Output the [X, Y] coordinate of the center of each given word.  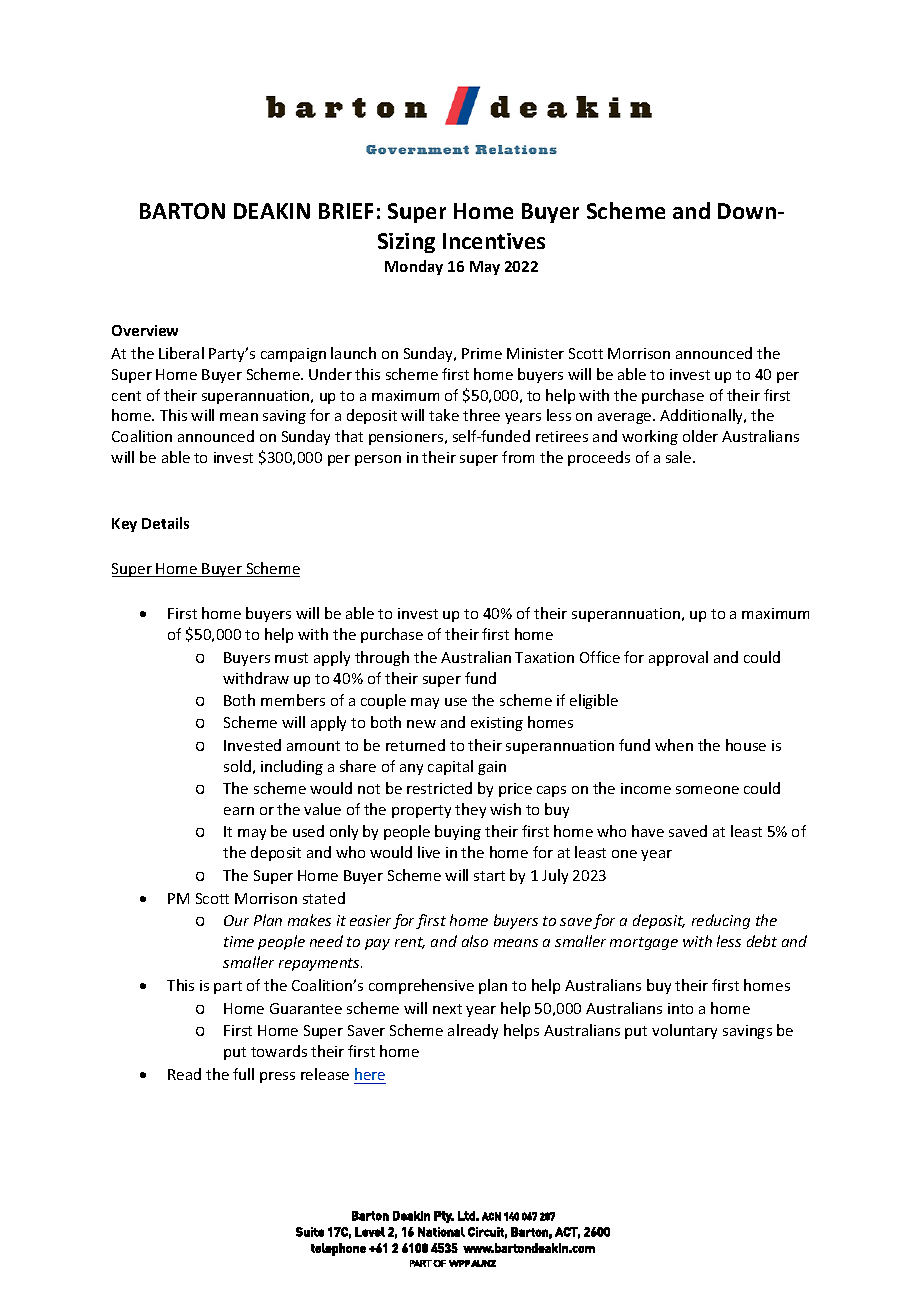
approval [678, 658]
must [291, 658]
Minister [535, 353]
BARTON [182, 211]
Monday [414, 267]
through [382, 658]
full [243, 1074]
